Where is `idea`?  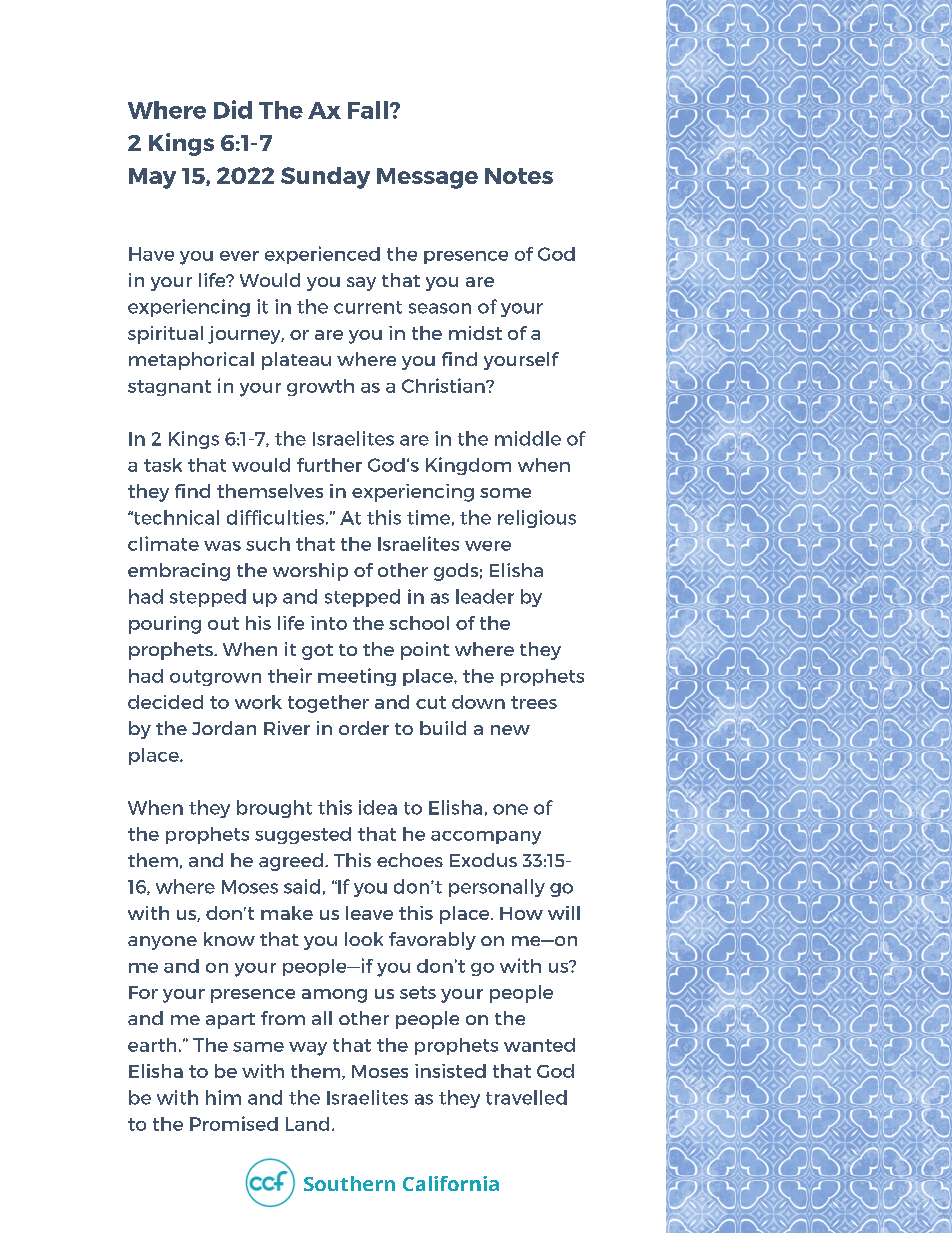
idea is located at coordinates (378, 807).
